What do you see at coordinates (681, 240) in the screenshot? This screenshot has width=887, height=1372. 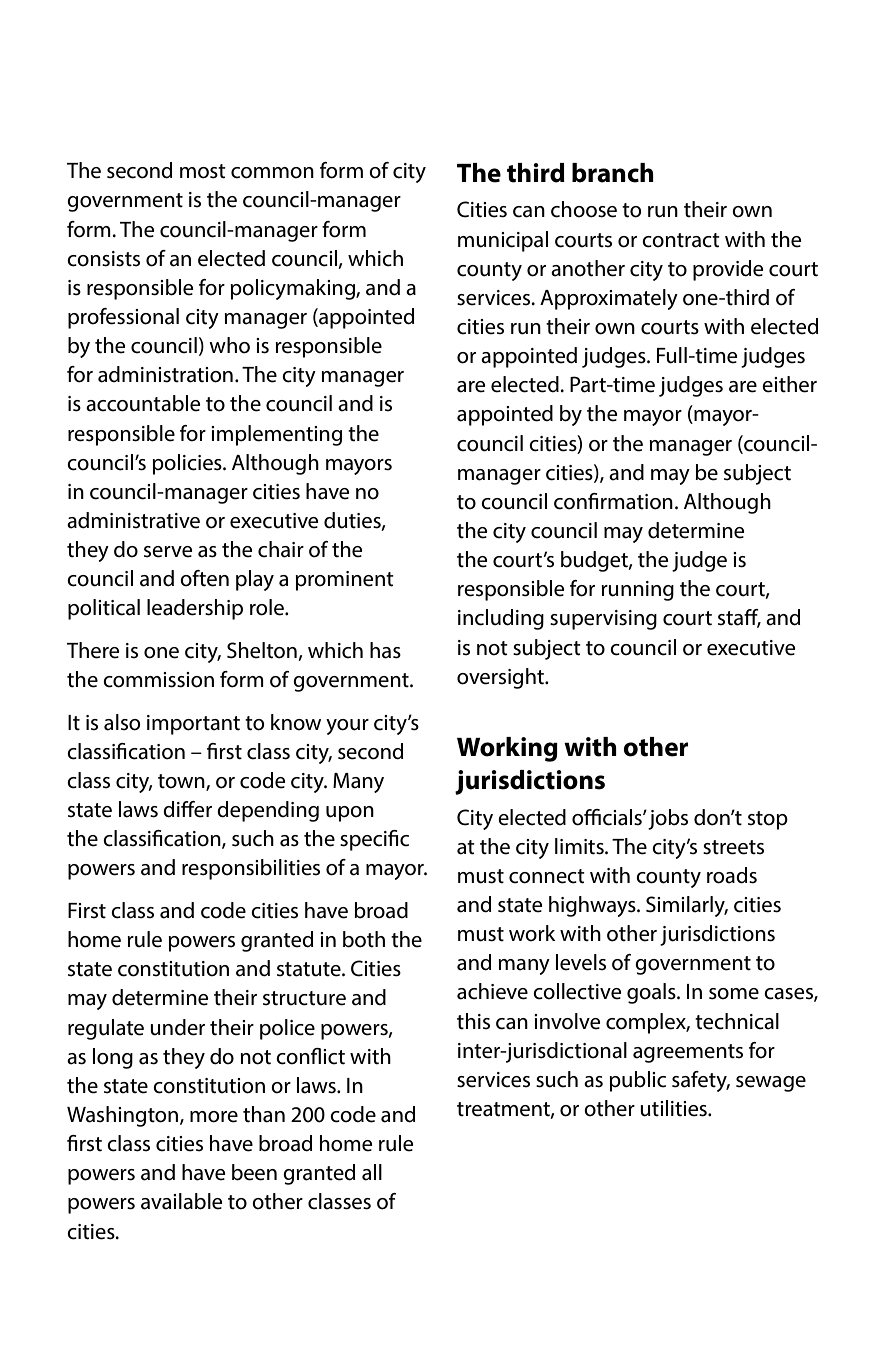 I see `contract` at bounding box center [681, 240].
